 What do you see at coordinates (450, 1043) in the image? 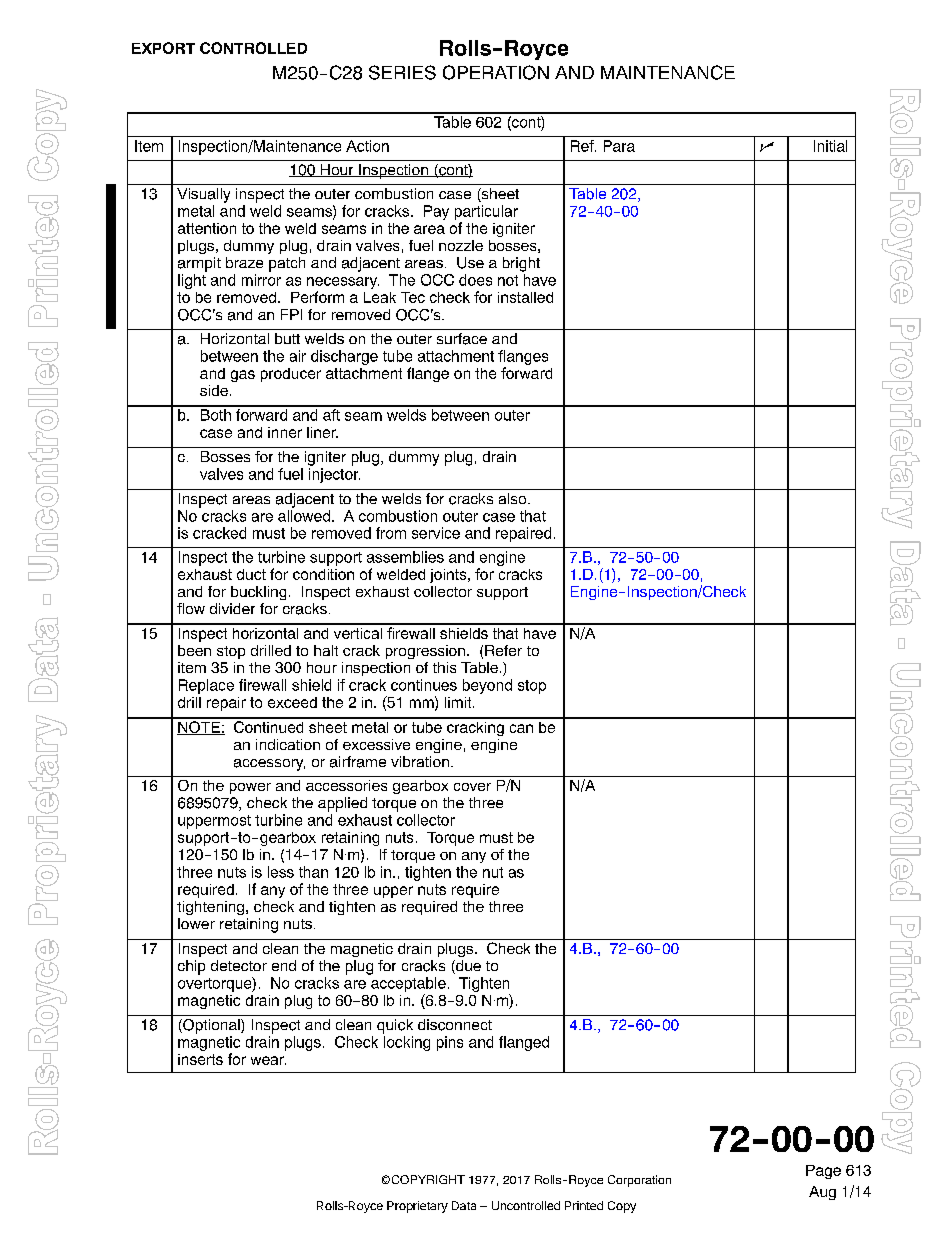
I see `pins` at bounding box center [450, 1043].
